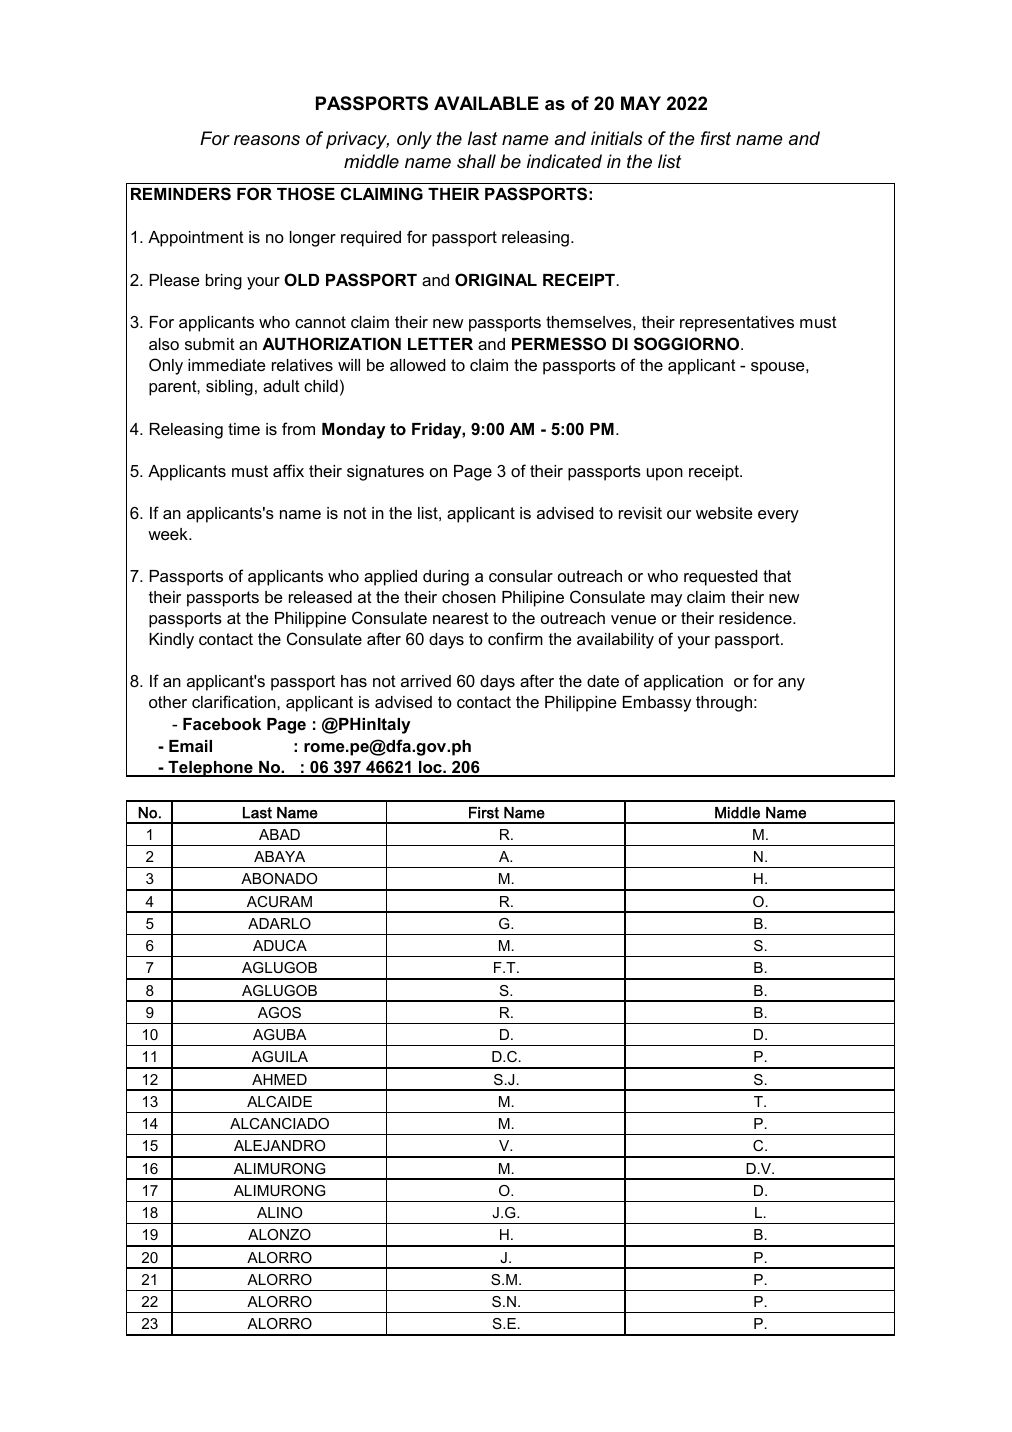 This page has height=1432, width=1012. I want to click on AHMED, so click(279, 1079).
